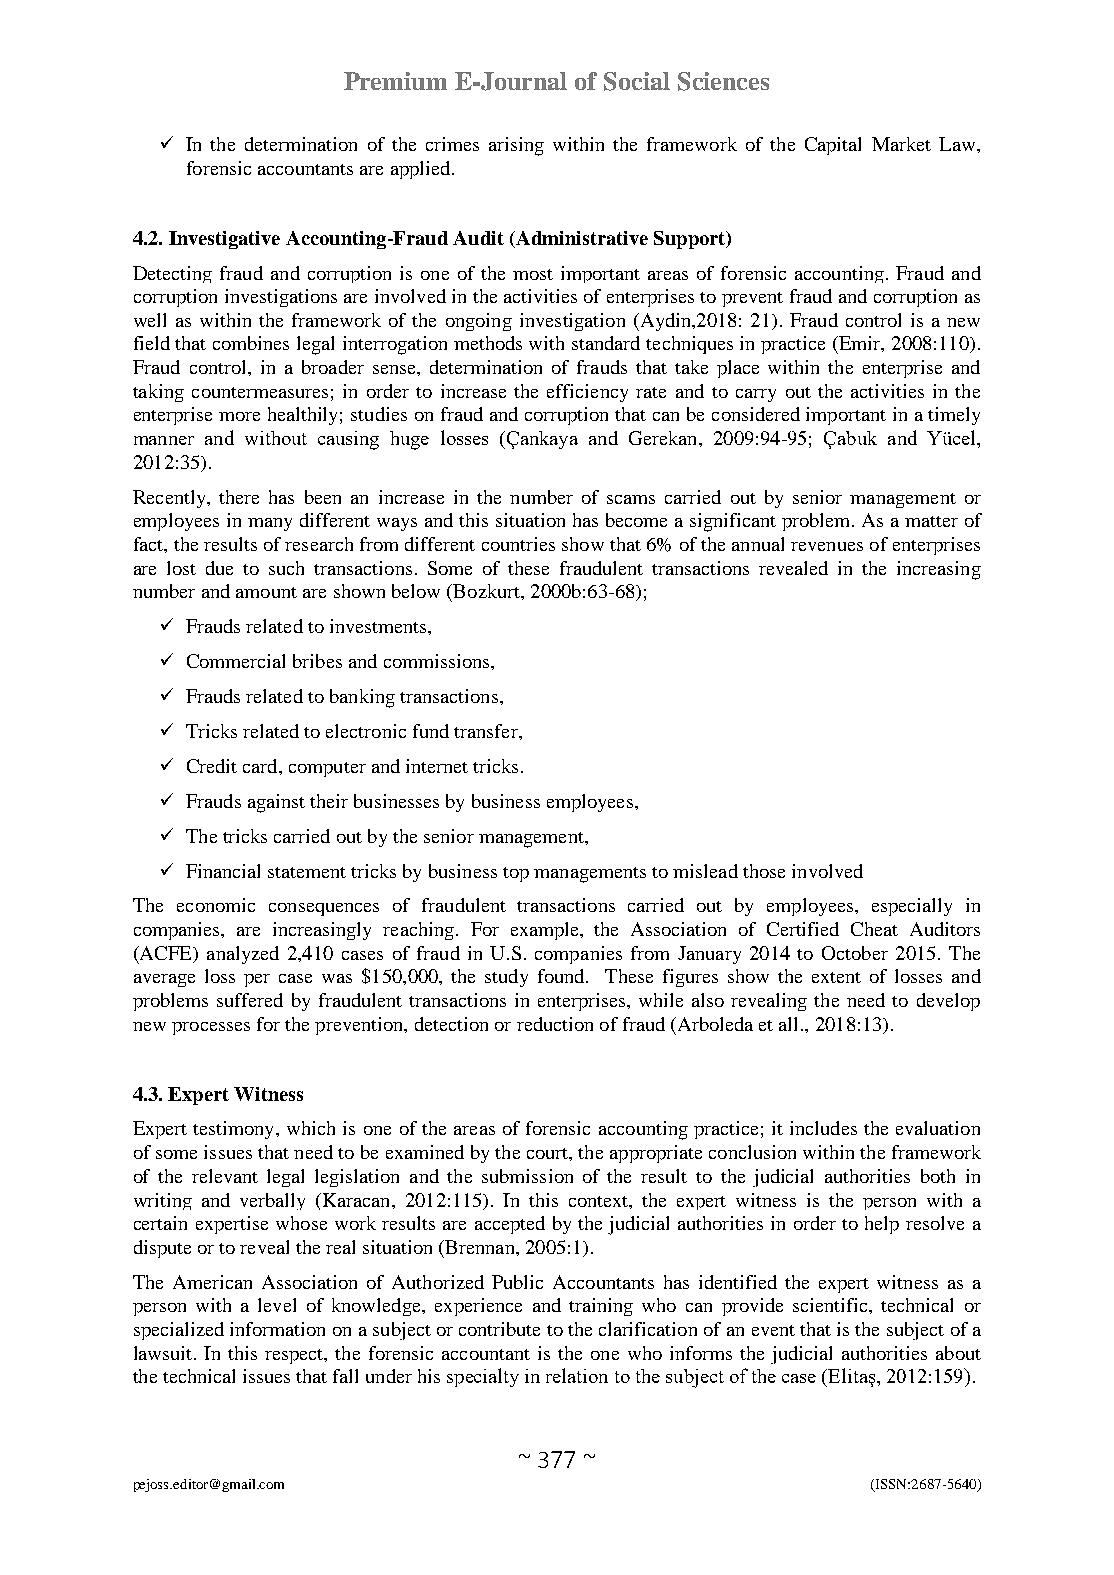 The image size is (1114, 1575). Describe the element at coordinates (764, 871) in the image. I see `those` at that location.
